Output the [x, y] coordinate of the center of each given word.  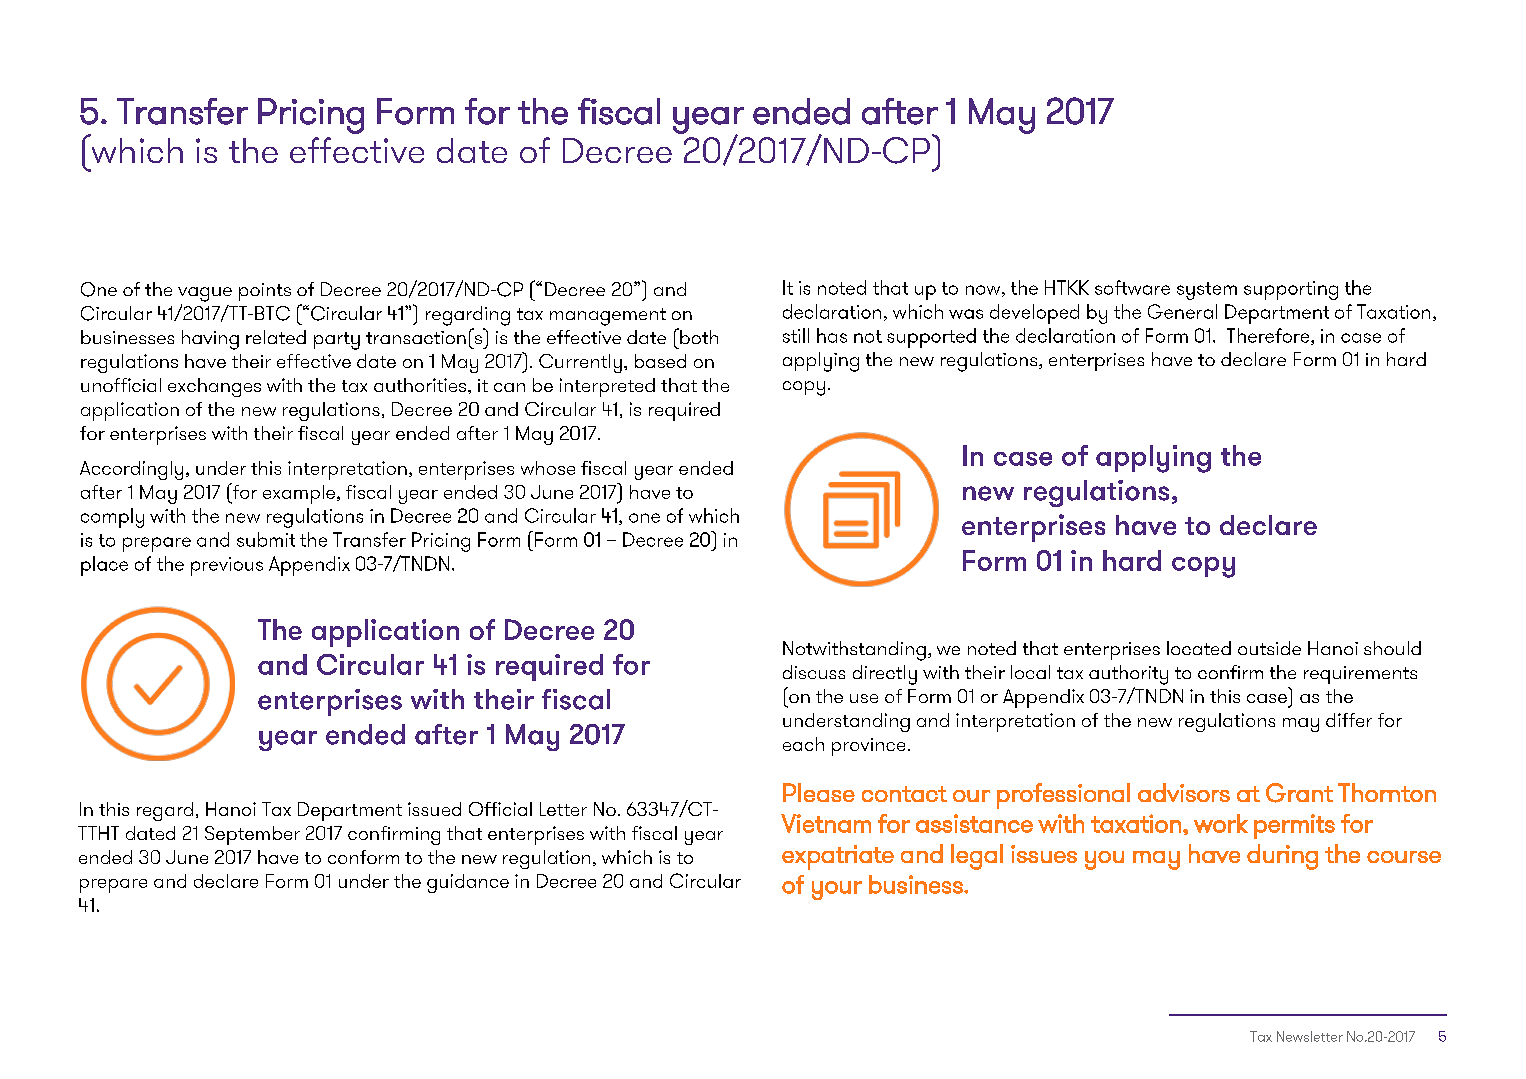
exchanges [214, 387]
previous [227, 566]
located [1199, 648]
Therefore [1269, 336]
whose [548, 468]
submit [266, 539]
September [252, 835]
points [265, 292]
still [796, 335]
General [1182, 311]
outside [1269, 648]
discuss [814, 672]
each [803, 744]
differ [1349, 720]
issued [434, 809]
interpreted [607, 387]
